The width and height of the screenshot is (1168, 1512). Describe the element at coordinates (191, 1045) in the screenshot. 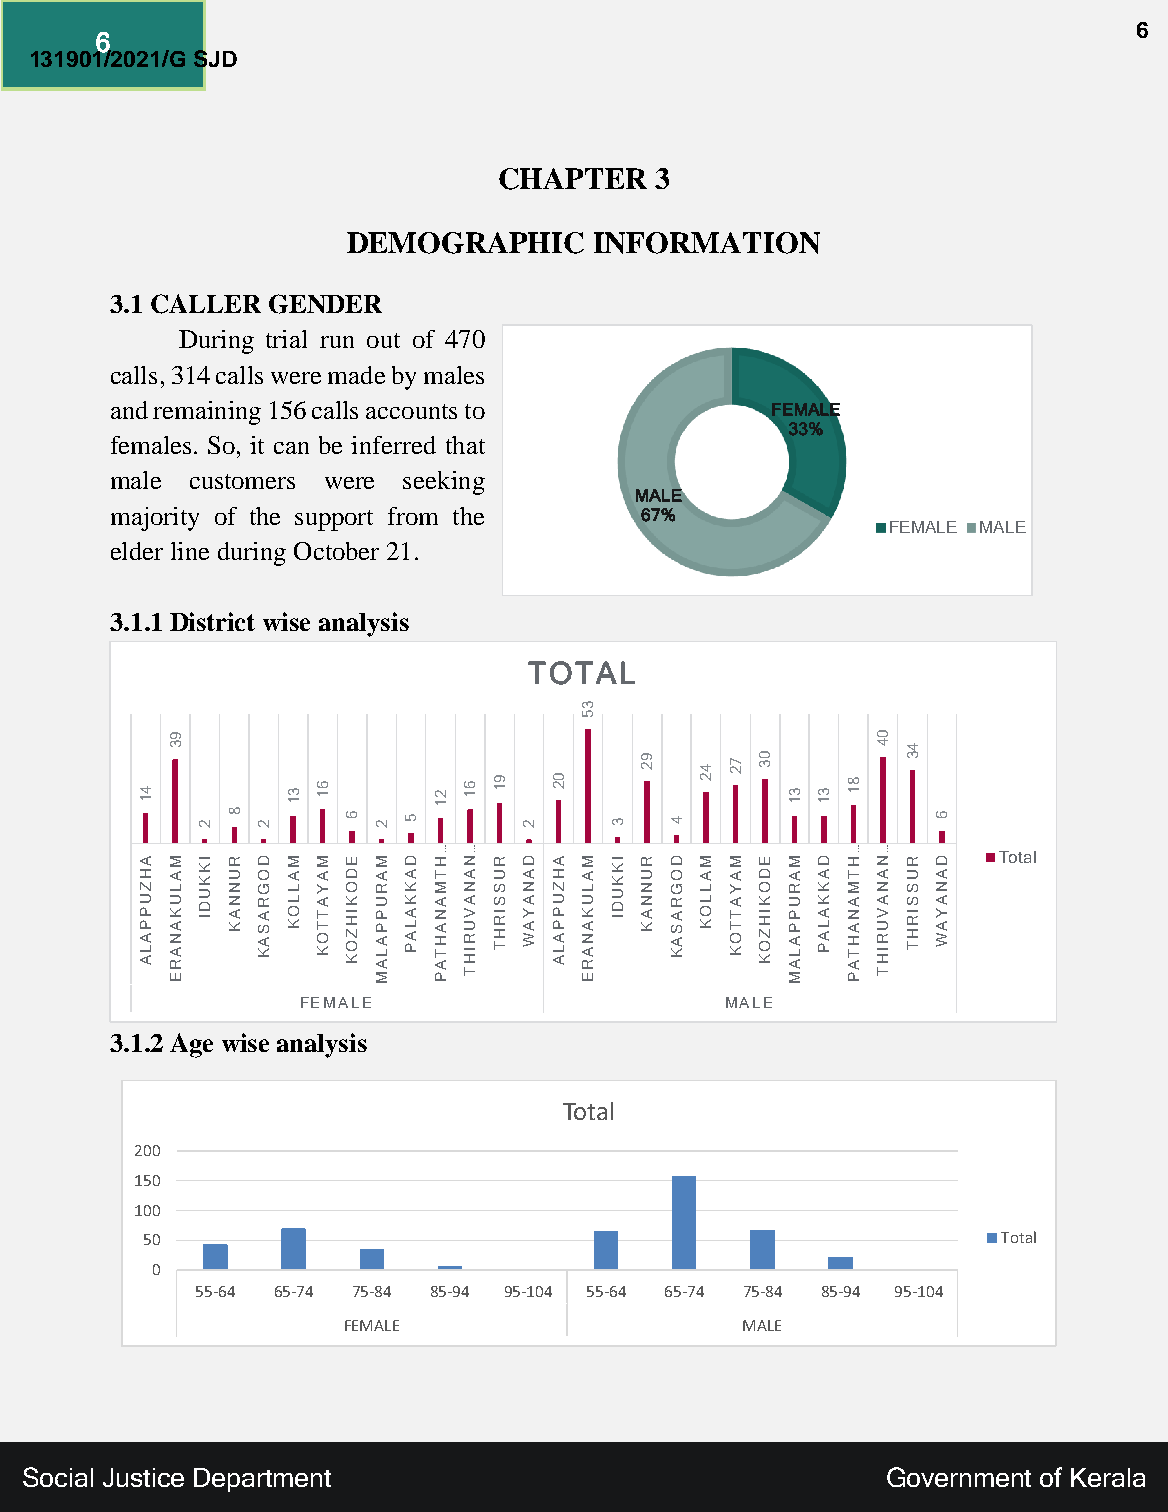

I see `Age` at that location.
